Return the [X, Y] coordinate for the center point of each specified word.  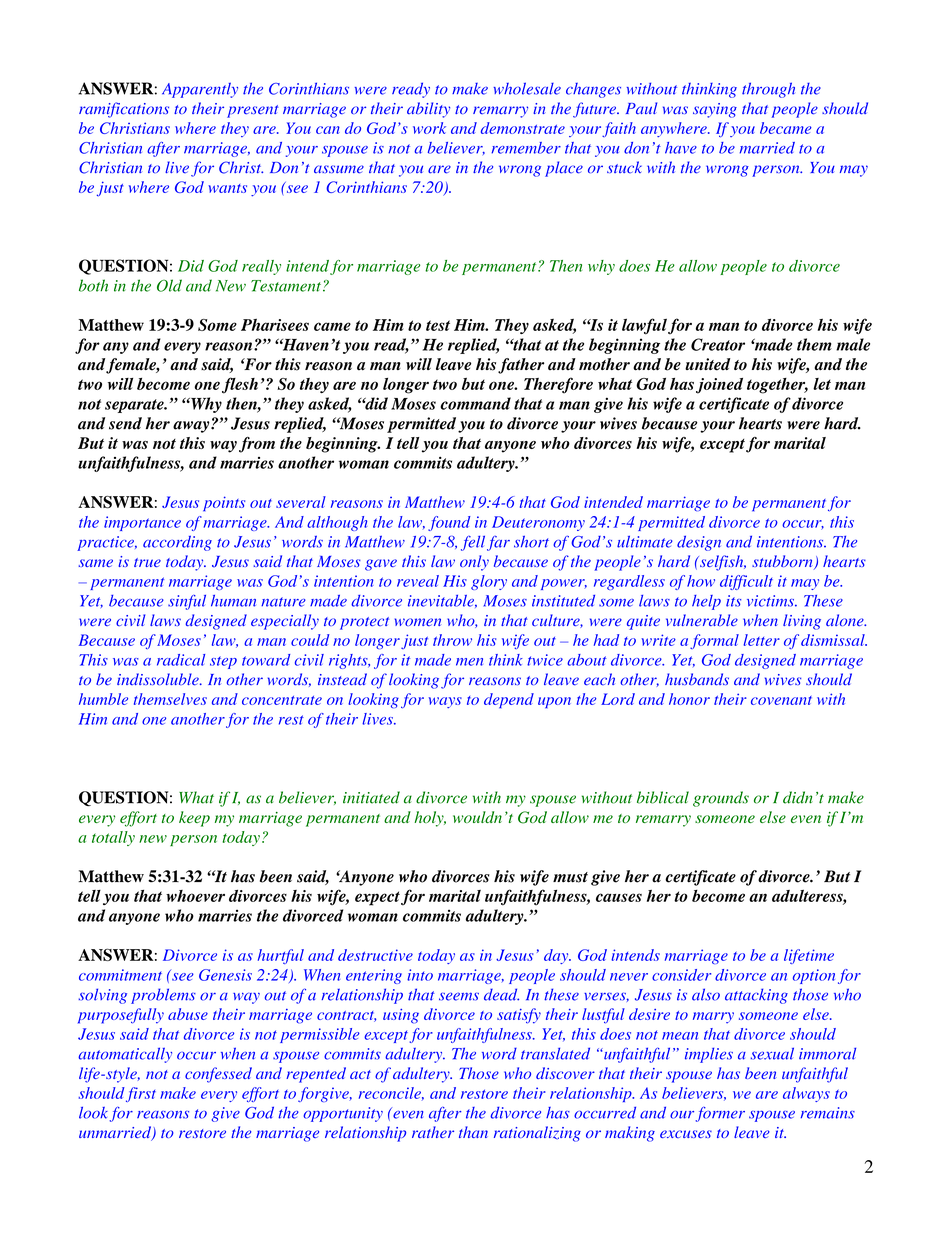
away [192, 427]
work [429, 128]
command [475, 403]
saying [715, 110]
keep [194, 819]
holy [430, 819]
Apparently [200, 90]
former [720, 1114]
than [473, 1132]
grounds [721, 799]
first [141, 1094]
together [777, 386]
